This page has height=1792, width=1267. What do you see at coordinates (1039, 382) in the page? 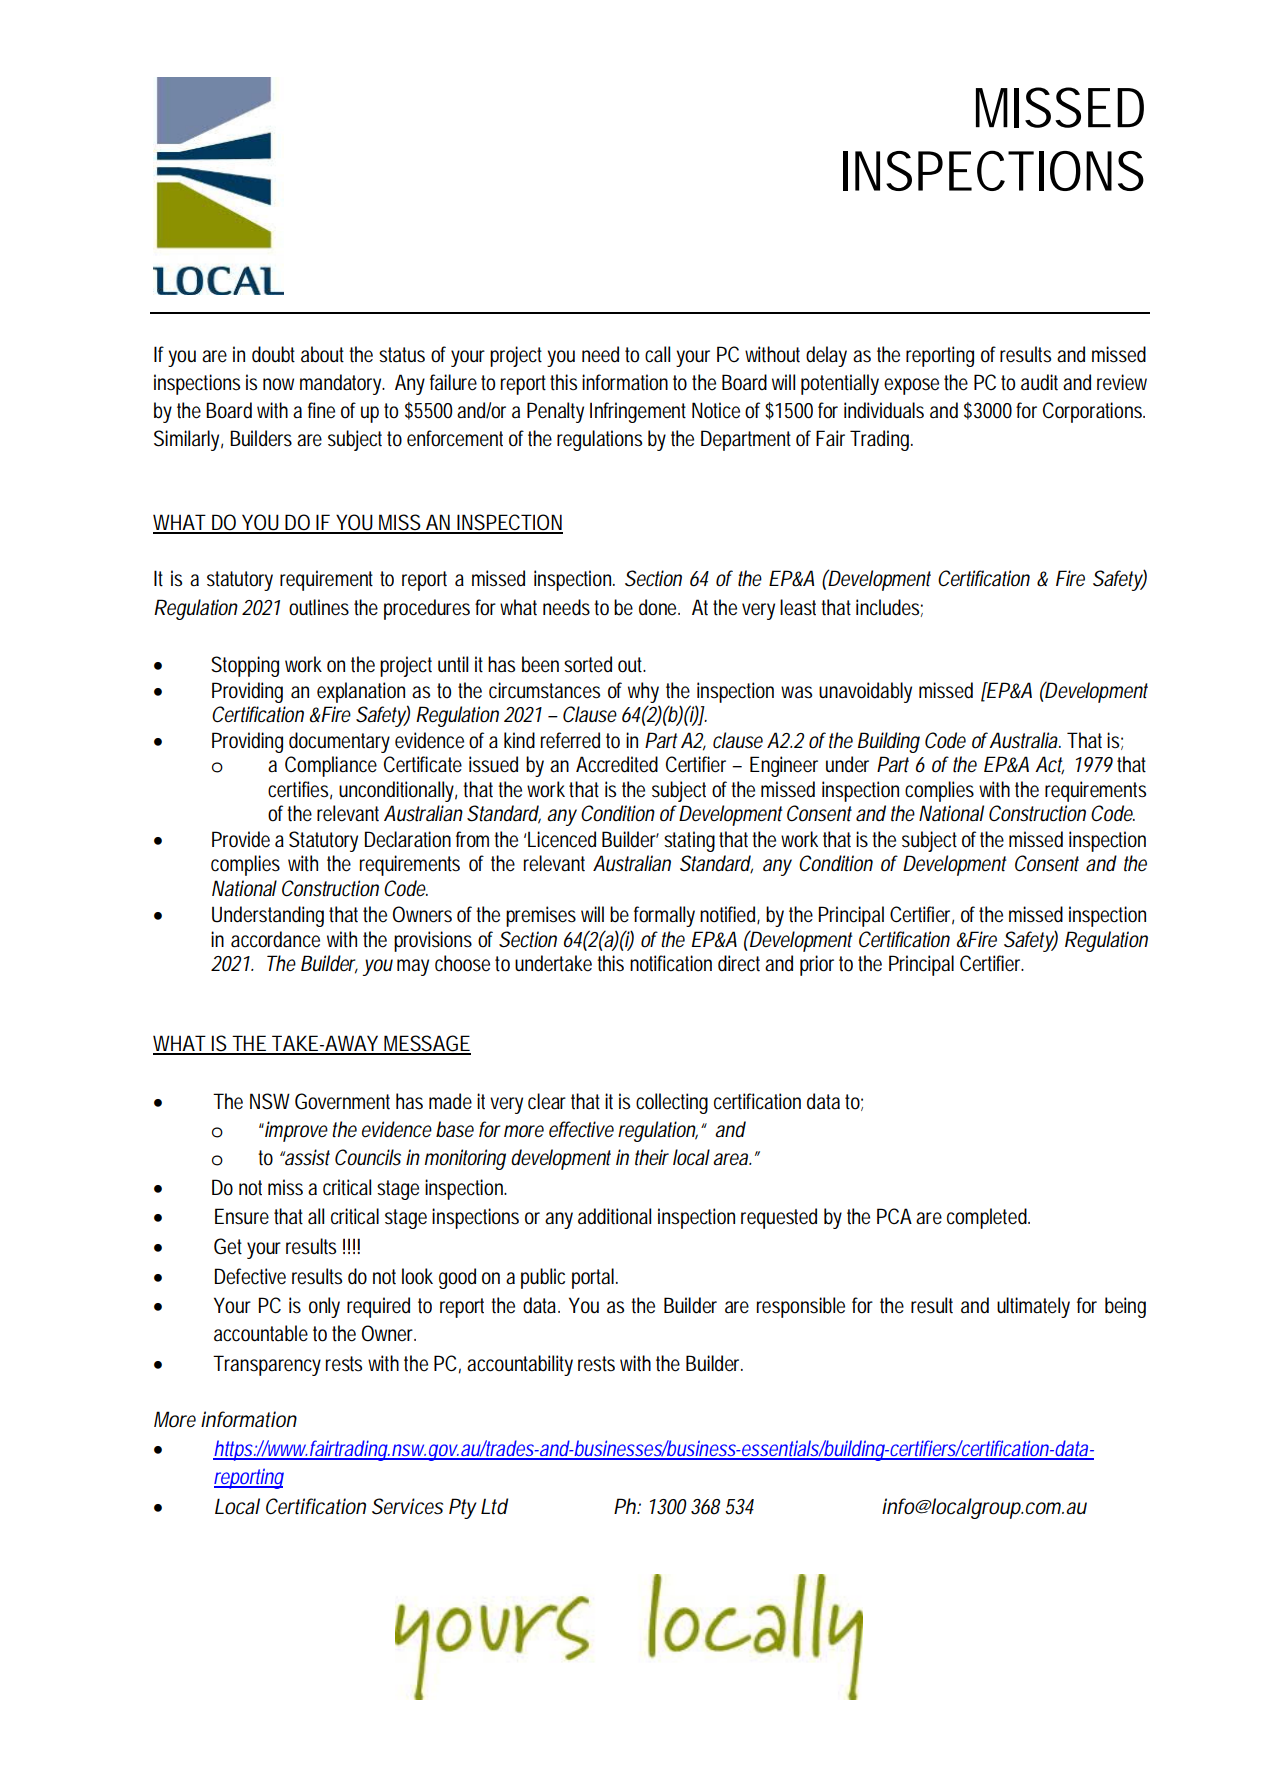
I see `audit` at bounding box center [1039, 382].
